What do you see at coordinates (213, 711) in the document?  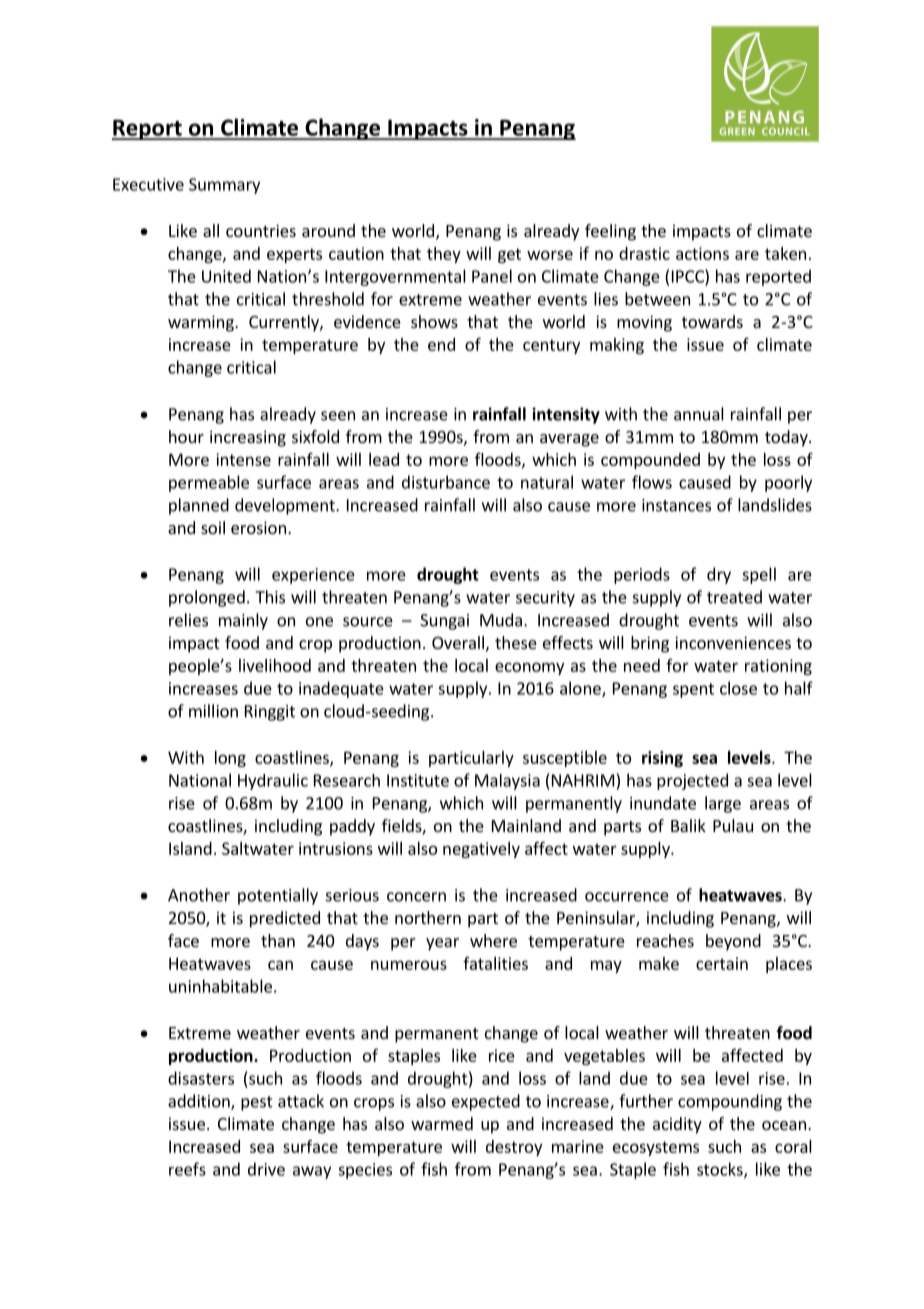 I see `million` at bounding box center [213, 711].
